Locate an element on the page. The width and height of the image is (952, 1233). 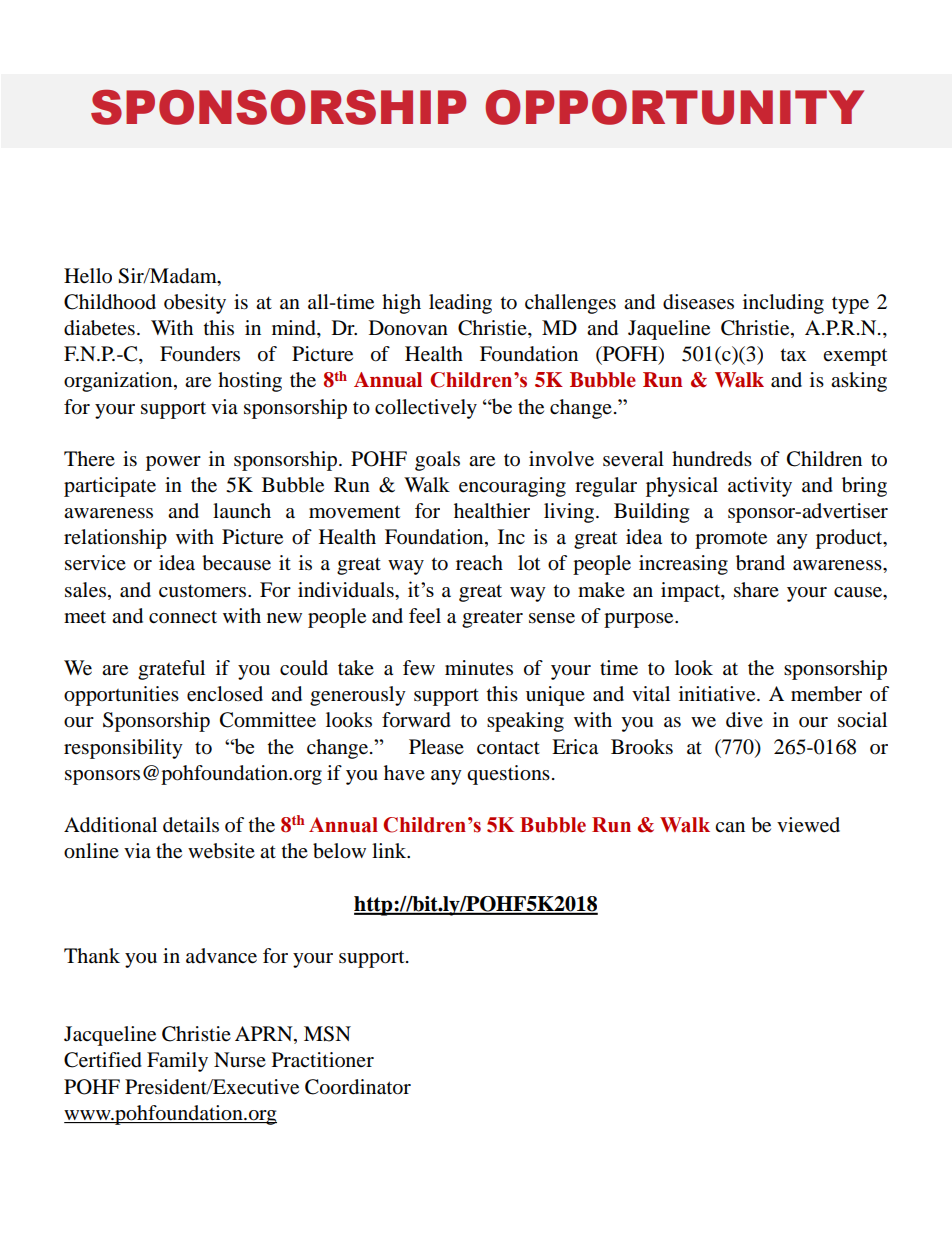
Coordinator is located at coordinates (358, 1087).
